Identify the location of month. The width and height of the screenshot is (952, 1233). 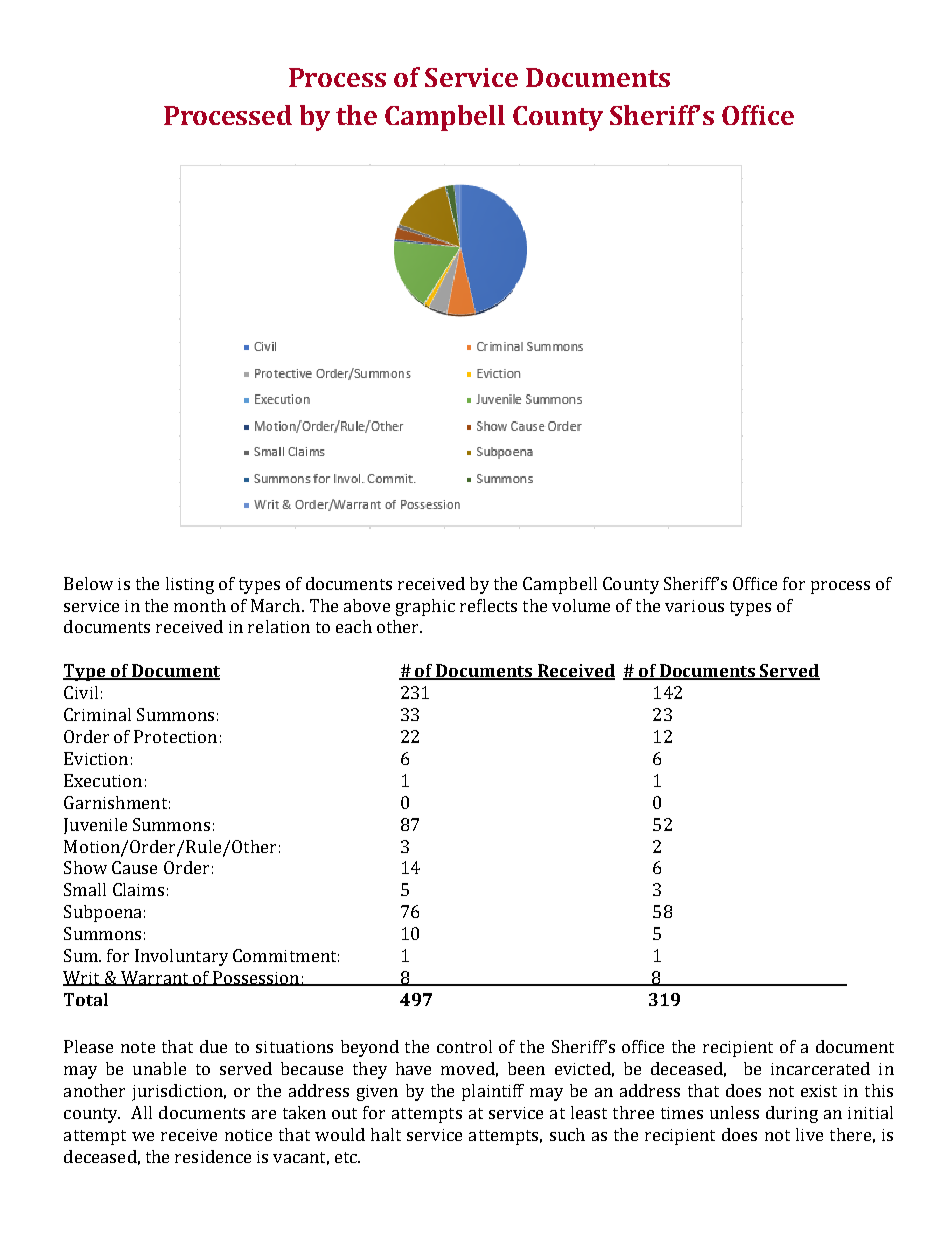
(200, 605).
